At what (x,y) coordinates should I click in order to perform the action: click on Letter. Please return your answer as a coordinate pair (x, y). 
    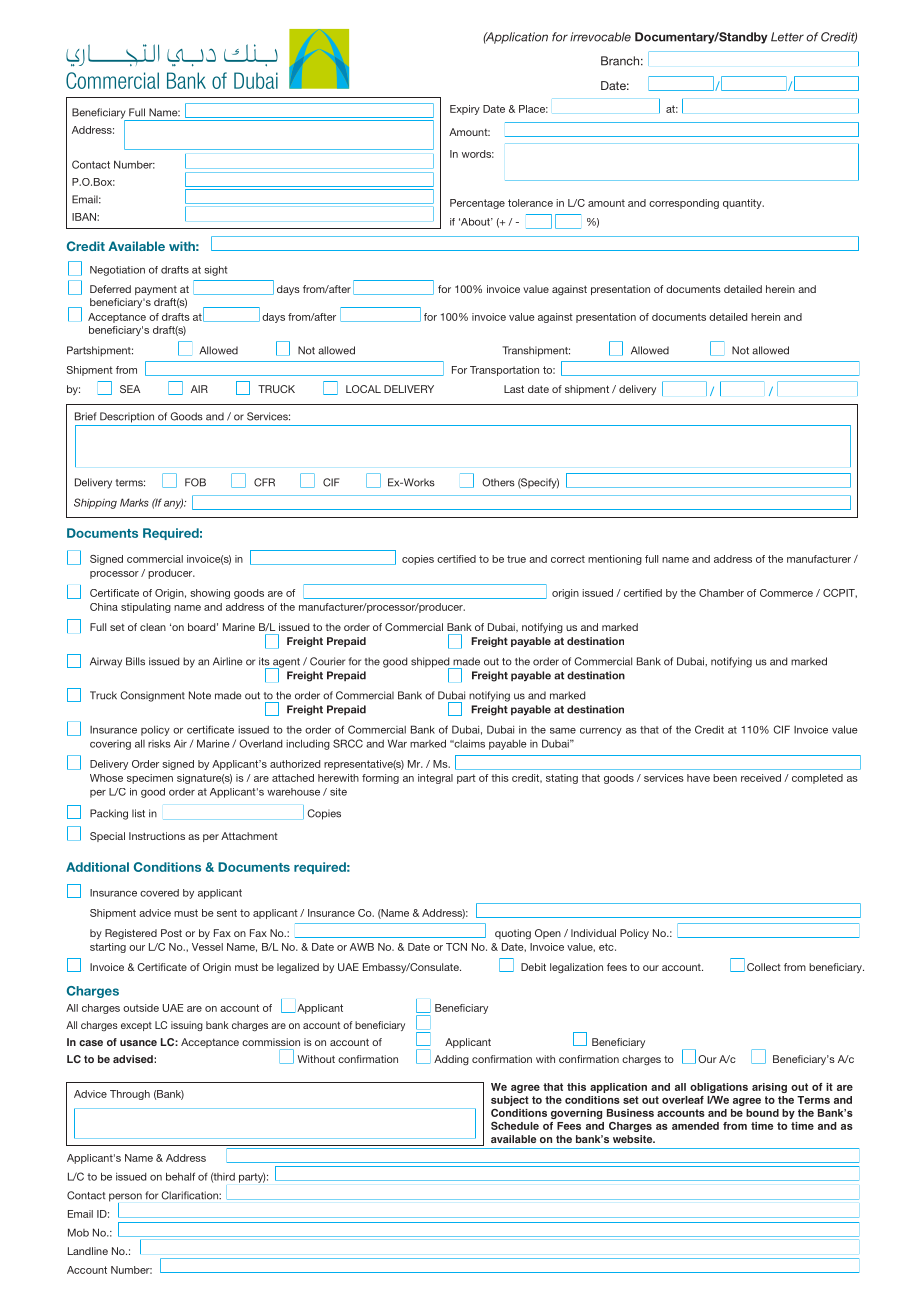
    Looking at the image, I should click on (787, 37).
